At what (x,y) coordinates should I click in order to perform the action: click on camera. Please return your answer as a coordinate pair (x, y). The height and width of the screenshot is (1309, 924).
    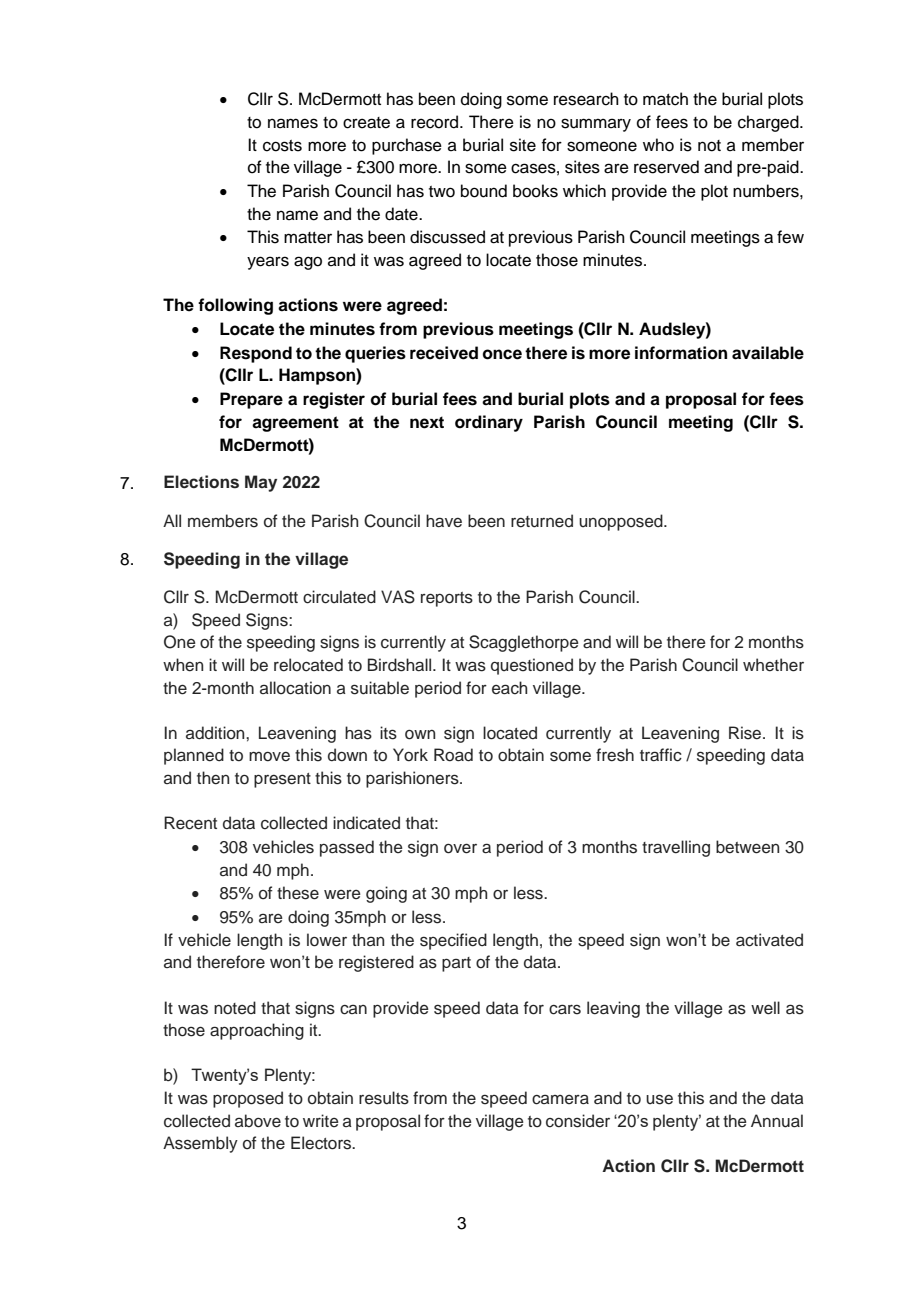
    Looking at the image, I should click on (560, 1099).
